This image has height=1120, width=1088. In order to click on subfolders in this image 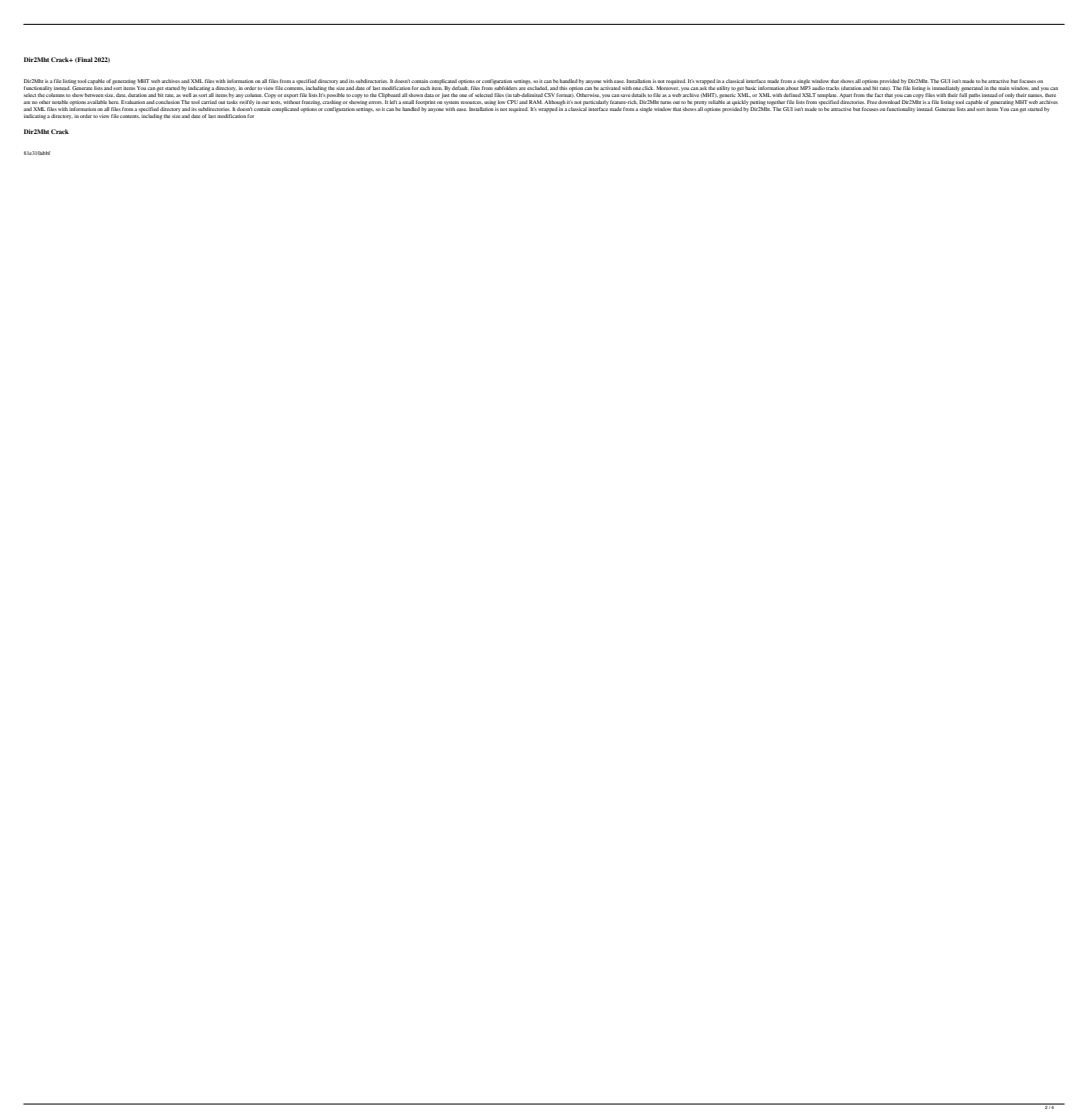, I will do `click(506, 88)`.
